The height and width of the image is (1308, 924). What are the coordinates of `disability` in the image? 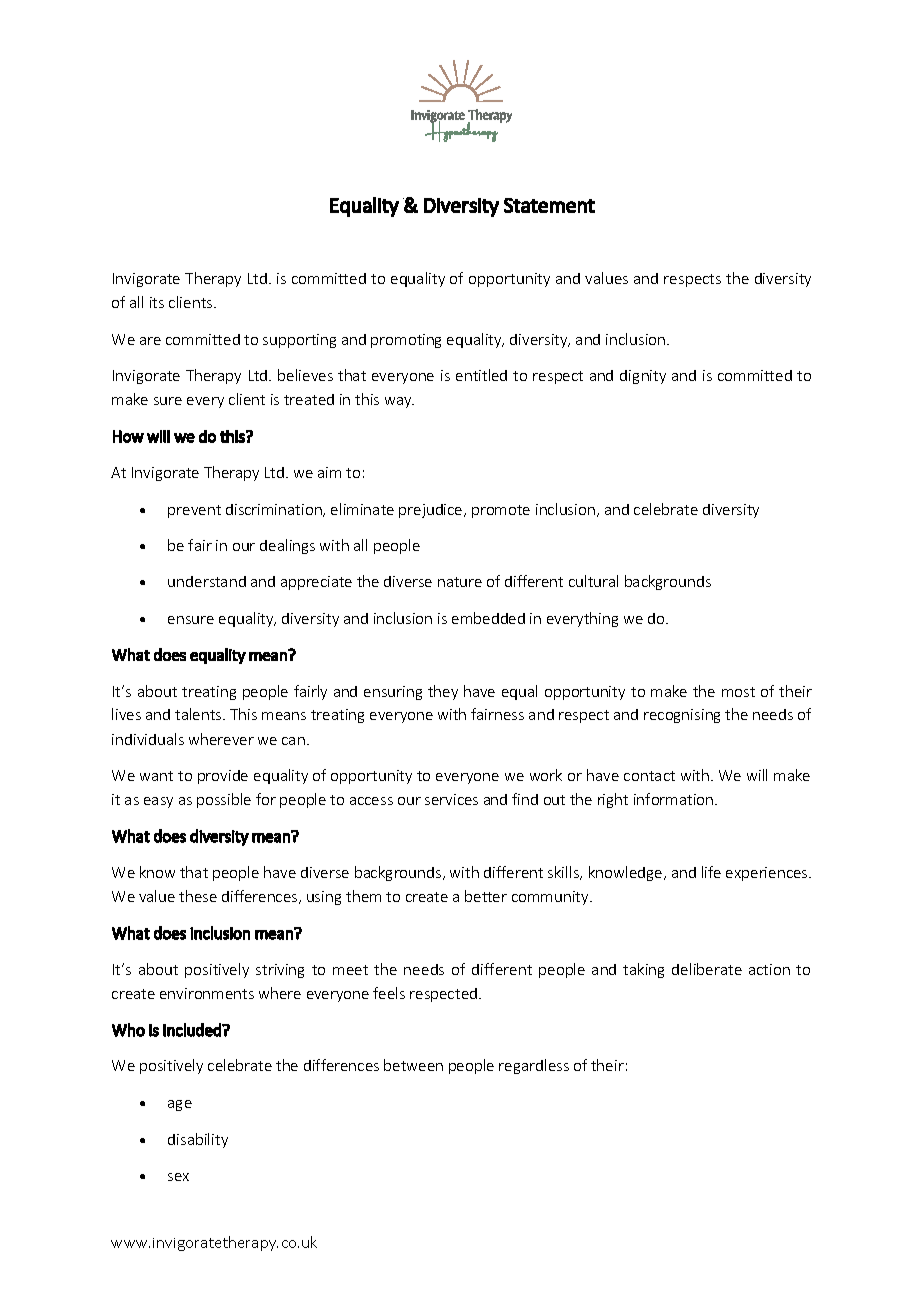 It's located at (198, 1140).
